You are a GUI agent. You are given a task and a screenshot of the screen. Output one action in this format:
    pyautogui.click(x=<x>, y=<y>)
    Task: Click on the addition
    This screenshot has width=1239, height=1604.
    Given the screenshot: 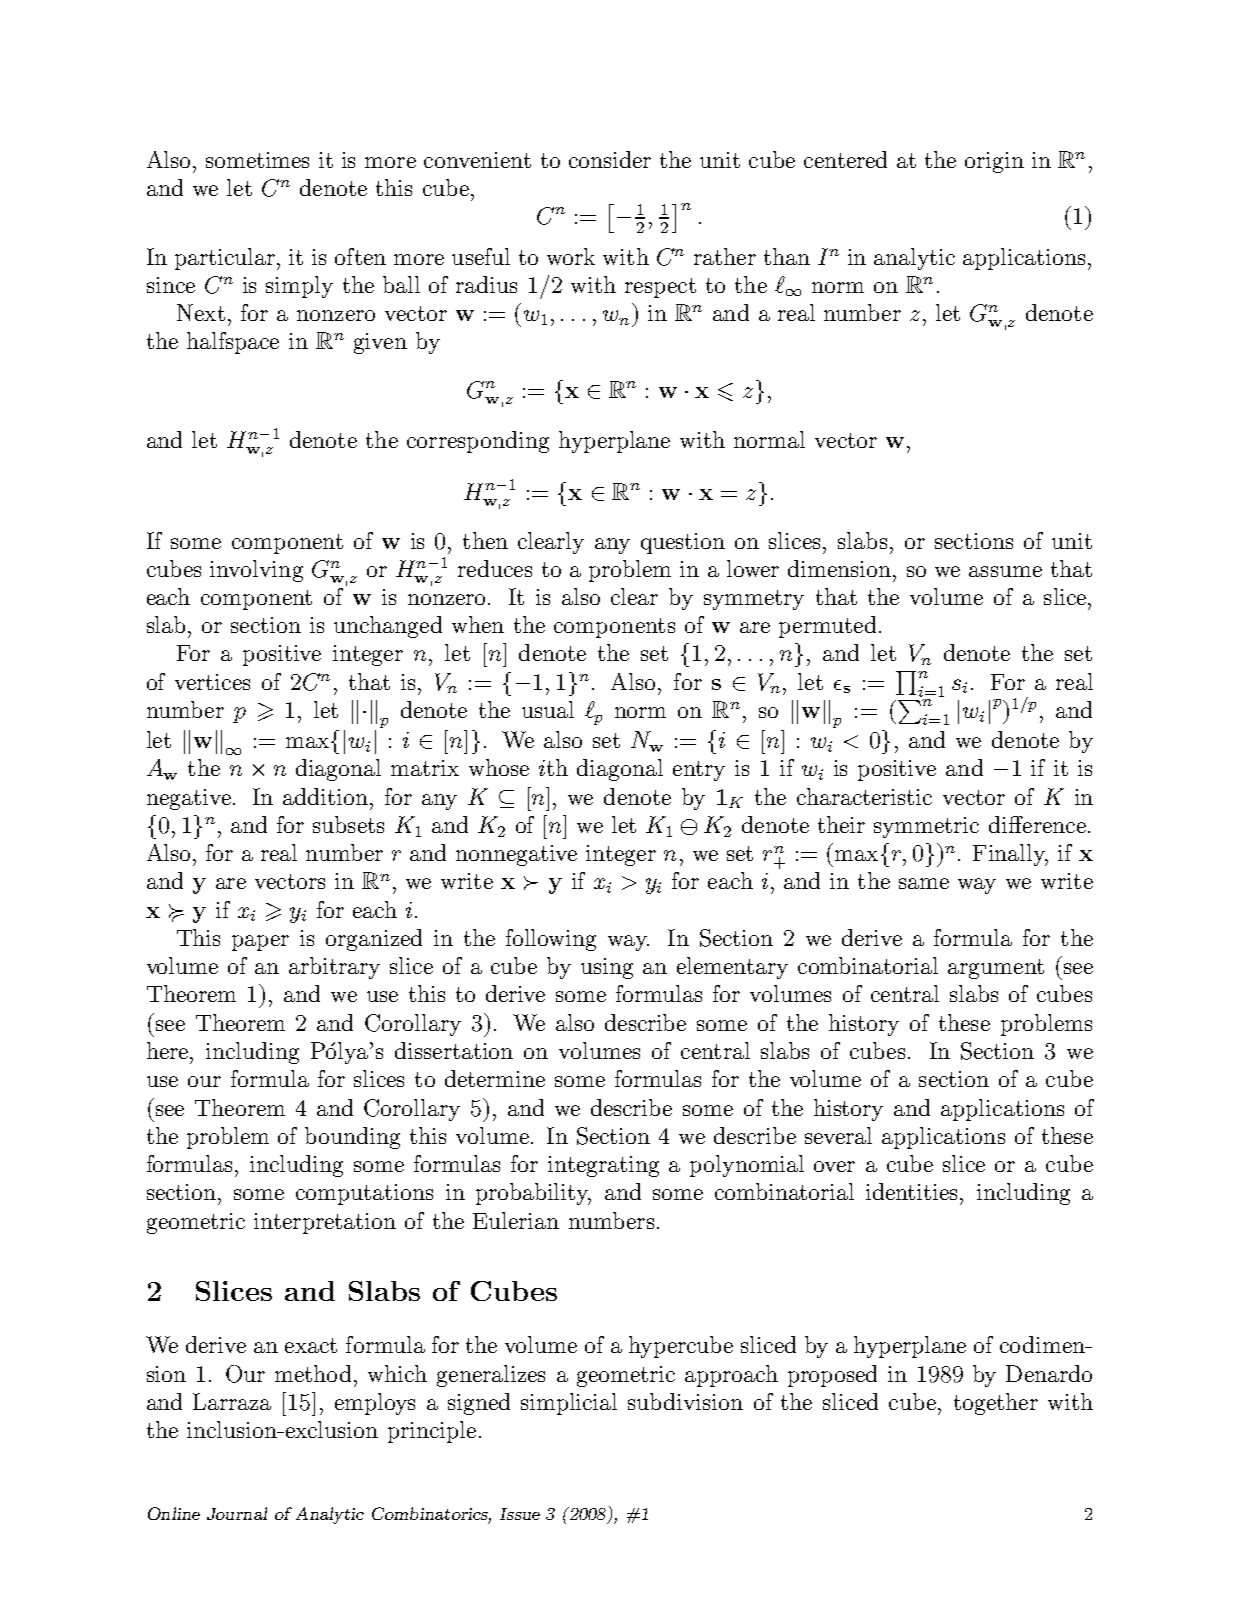 What is the action you would take?
    pyautogui.click(x=325, y=796)
